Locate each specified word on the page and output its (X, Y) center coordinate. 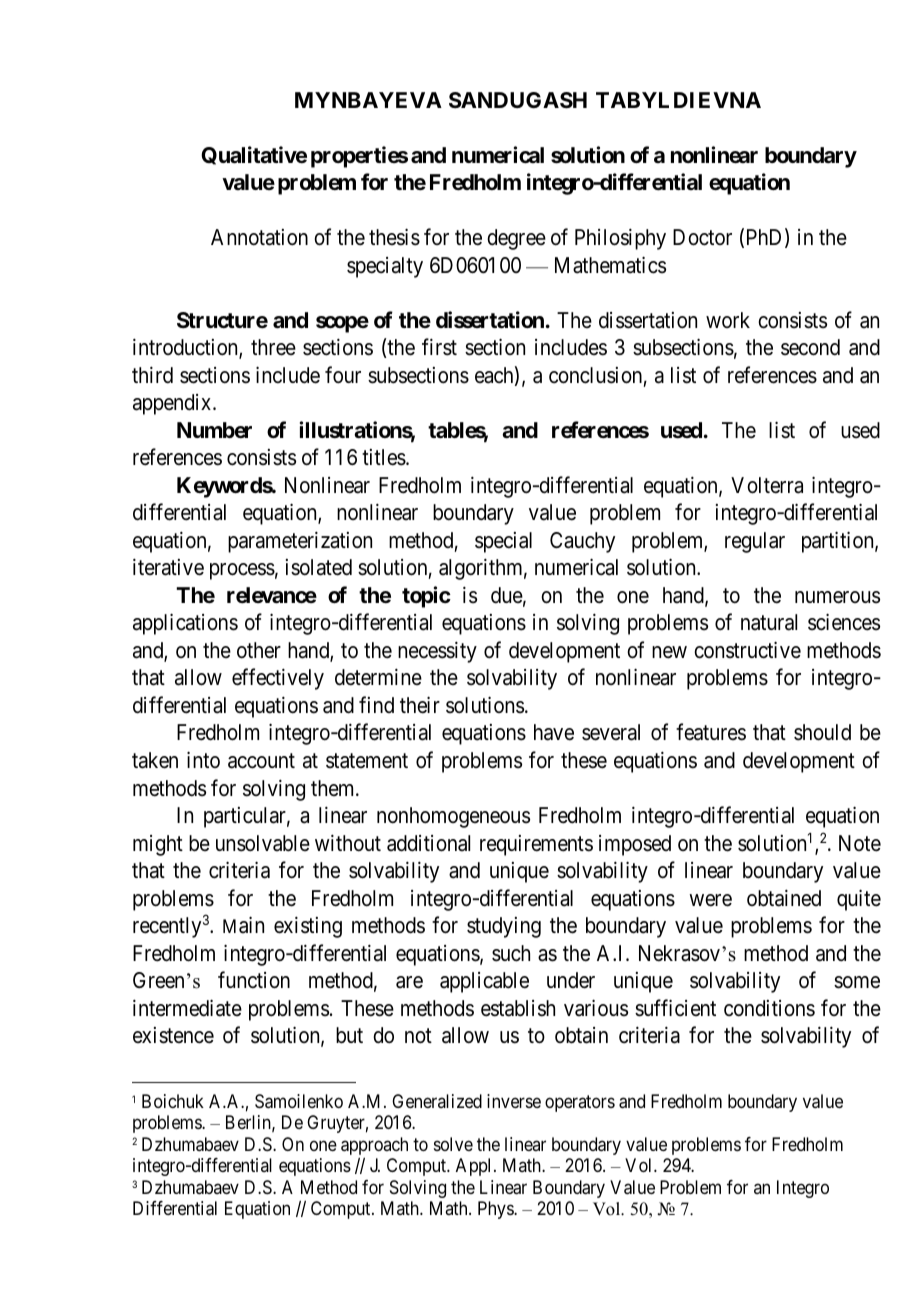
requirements (536, 845)
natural (769, 622)
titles (384, 457)
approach (374, 1147)
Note (860, 843)
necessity (437, 652)
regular (755, 542)
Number (214, 430)
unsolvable (263, 843)
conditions (769, 1008)
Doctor (702, 237)
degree (516, 239)
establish (518, 1008)
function (254, 980)
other (259, 650)
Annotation (259, 237)
